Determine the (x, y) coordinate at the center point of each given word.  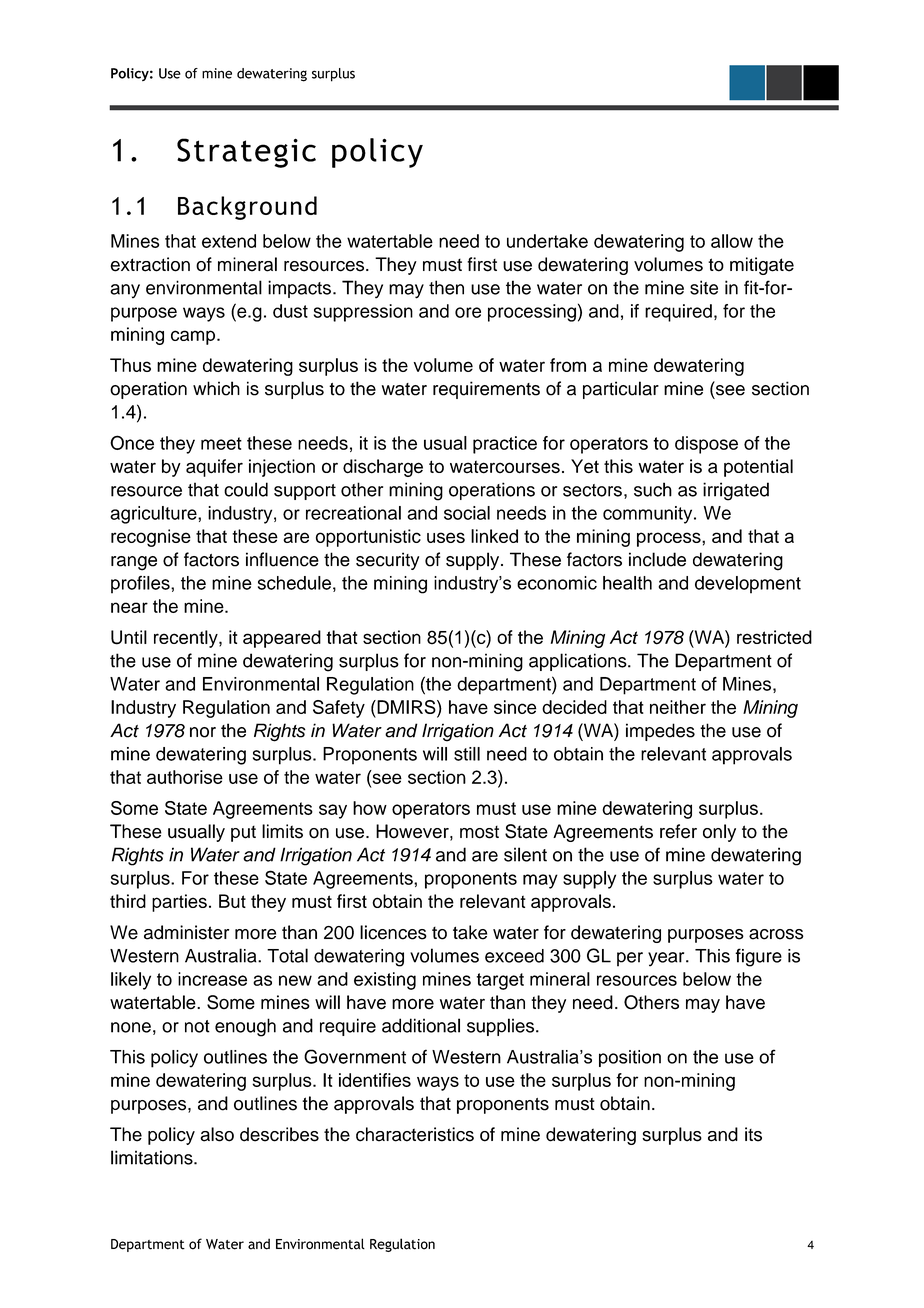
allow (732, 241)
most (479, 832)
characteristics (415, 1134)
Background (247, 208)
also (217, 1134)
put (243, 833)
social (467, 513)
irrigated (736, 491)
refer (678, 831)
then (446, 287)
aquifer (214, 468)
